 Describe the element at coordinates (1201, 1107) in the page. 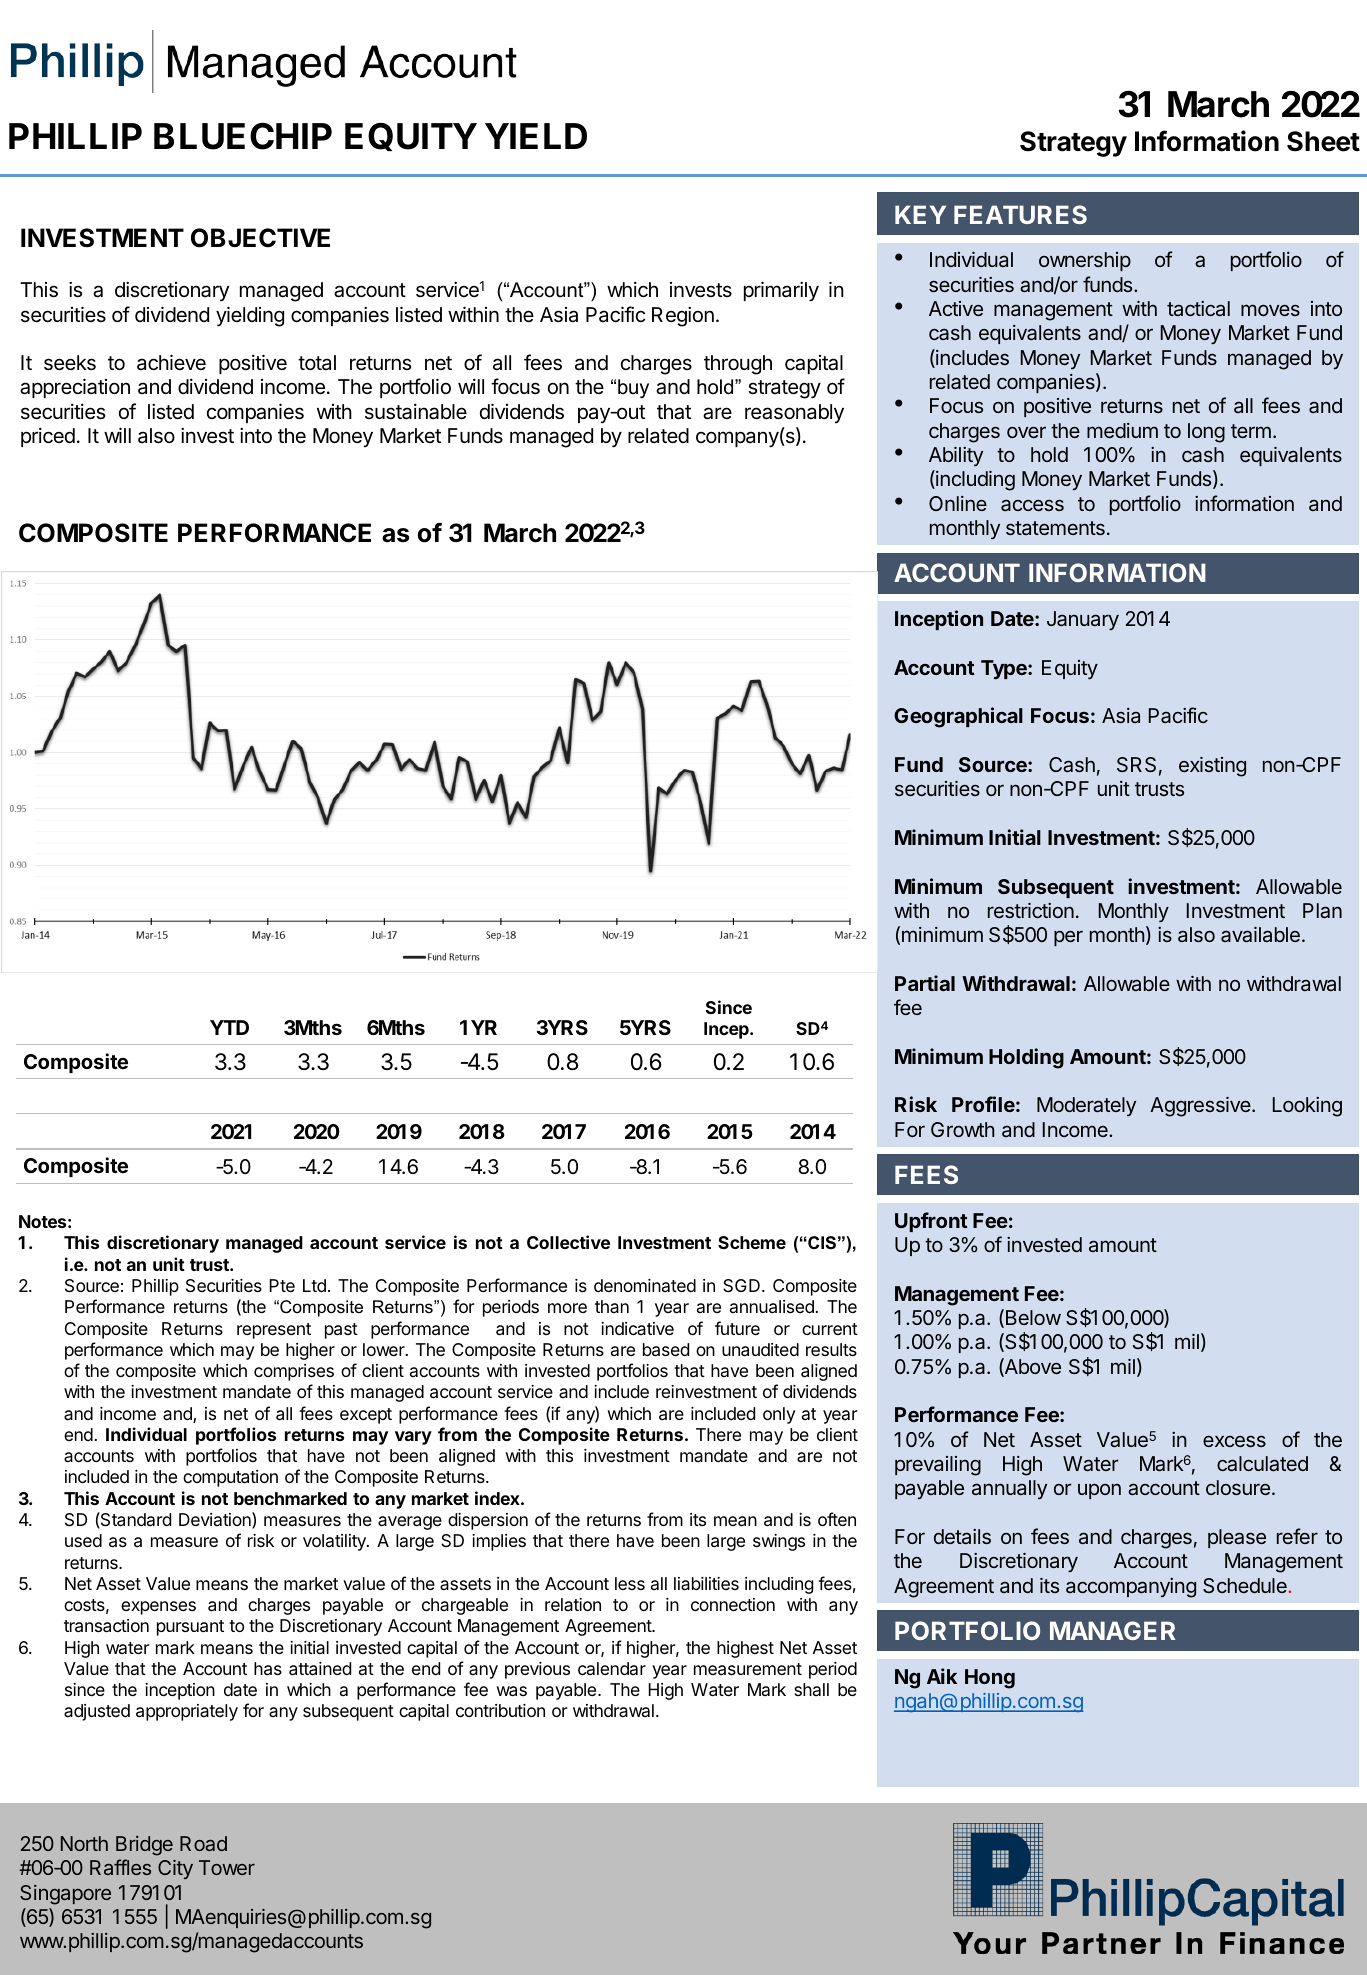

I see `Aggressive` at that location.
